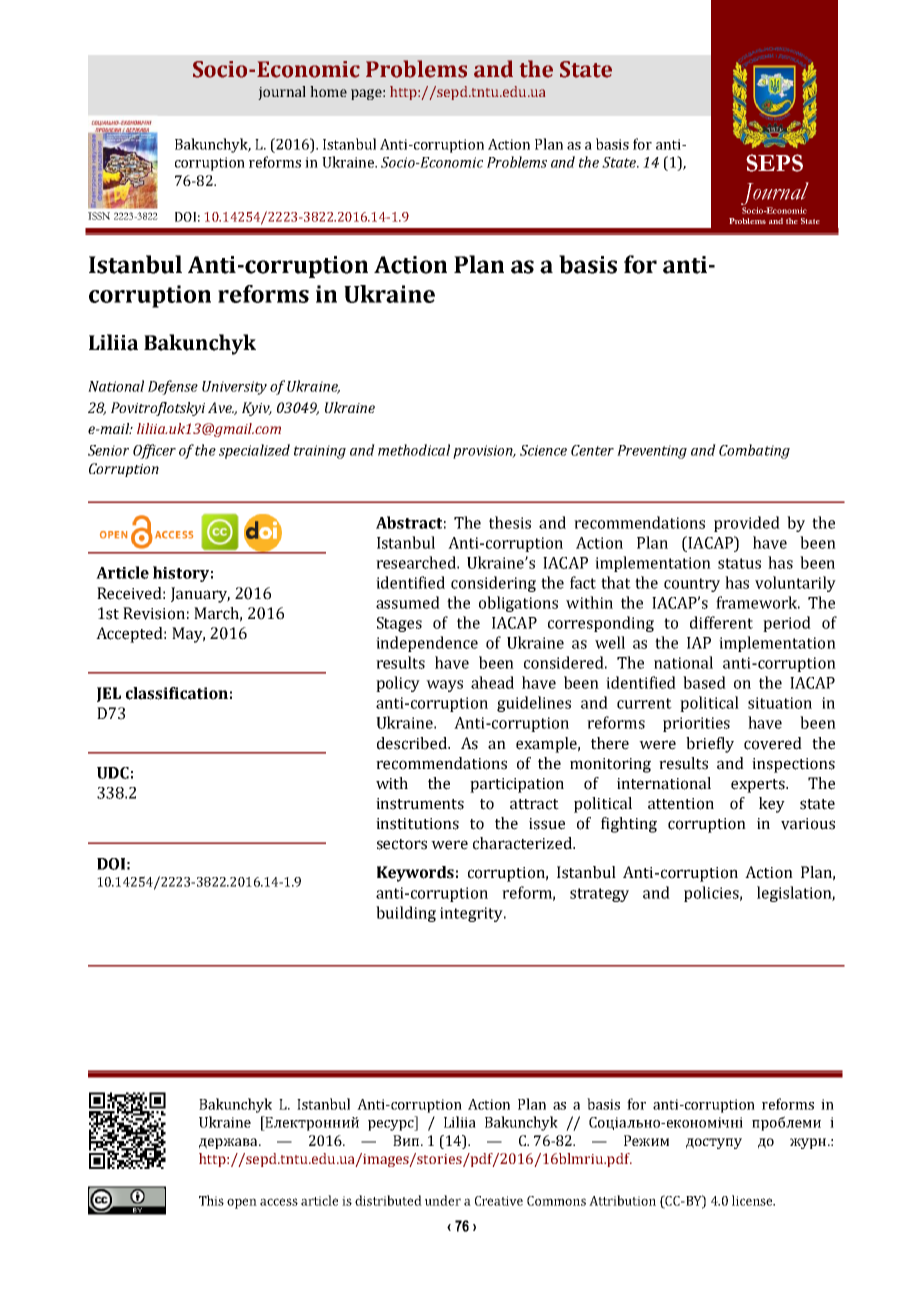  I want to click on This, so click(211, 1200).
